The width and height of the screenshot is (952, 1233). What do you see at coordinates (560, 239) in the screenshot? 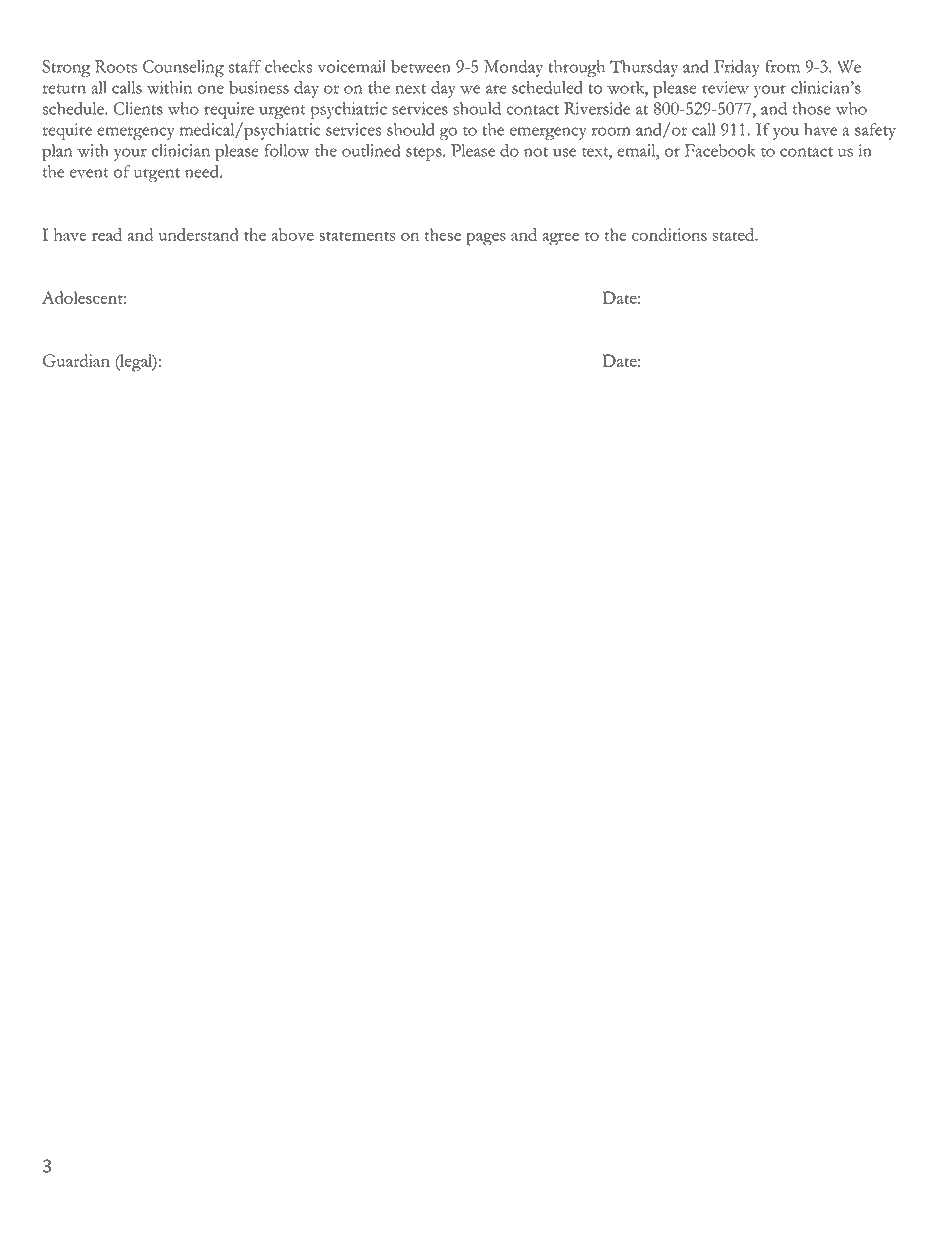
I see `agree` at bounding box center [560, 239].
